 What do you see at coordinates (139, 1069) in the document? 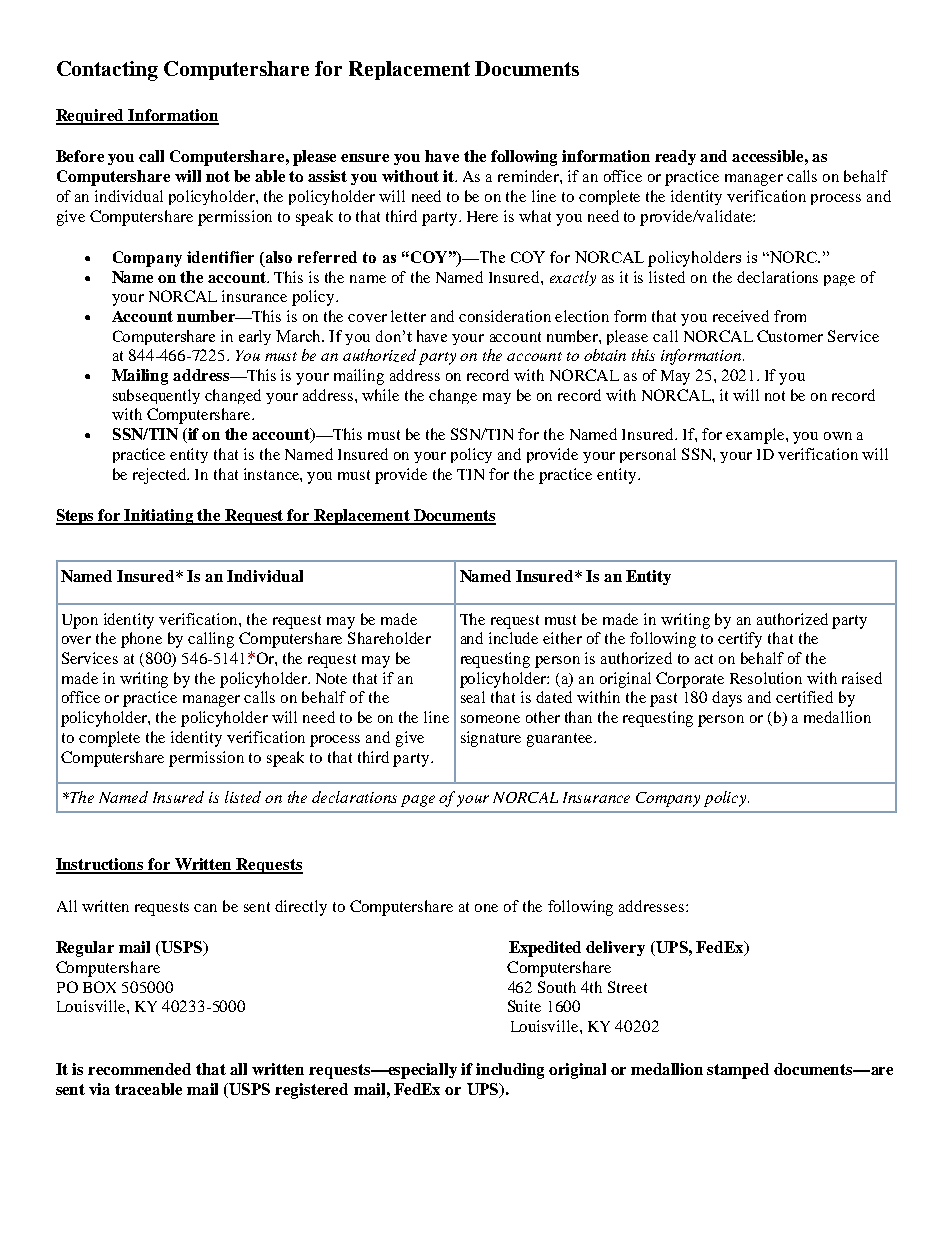
I see `recommended` at bounding box center [139, 1069].
